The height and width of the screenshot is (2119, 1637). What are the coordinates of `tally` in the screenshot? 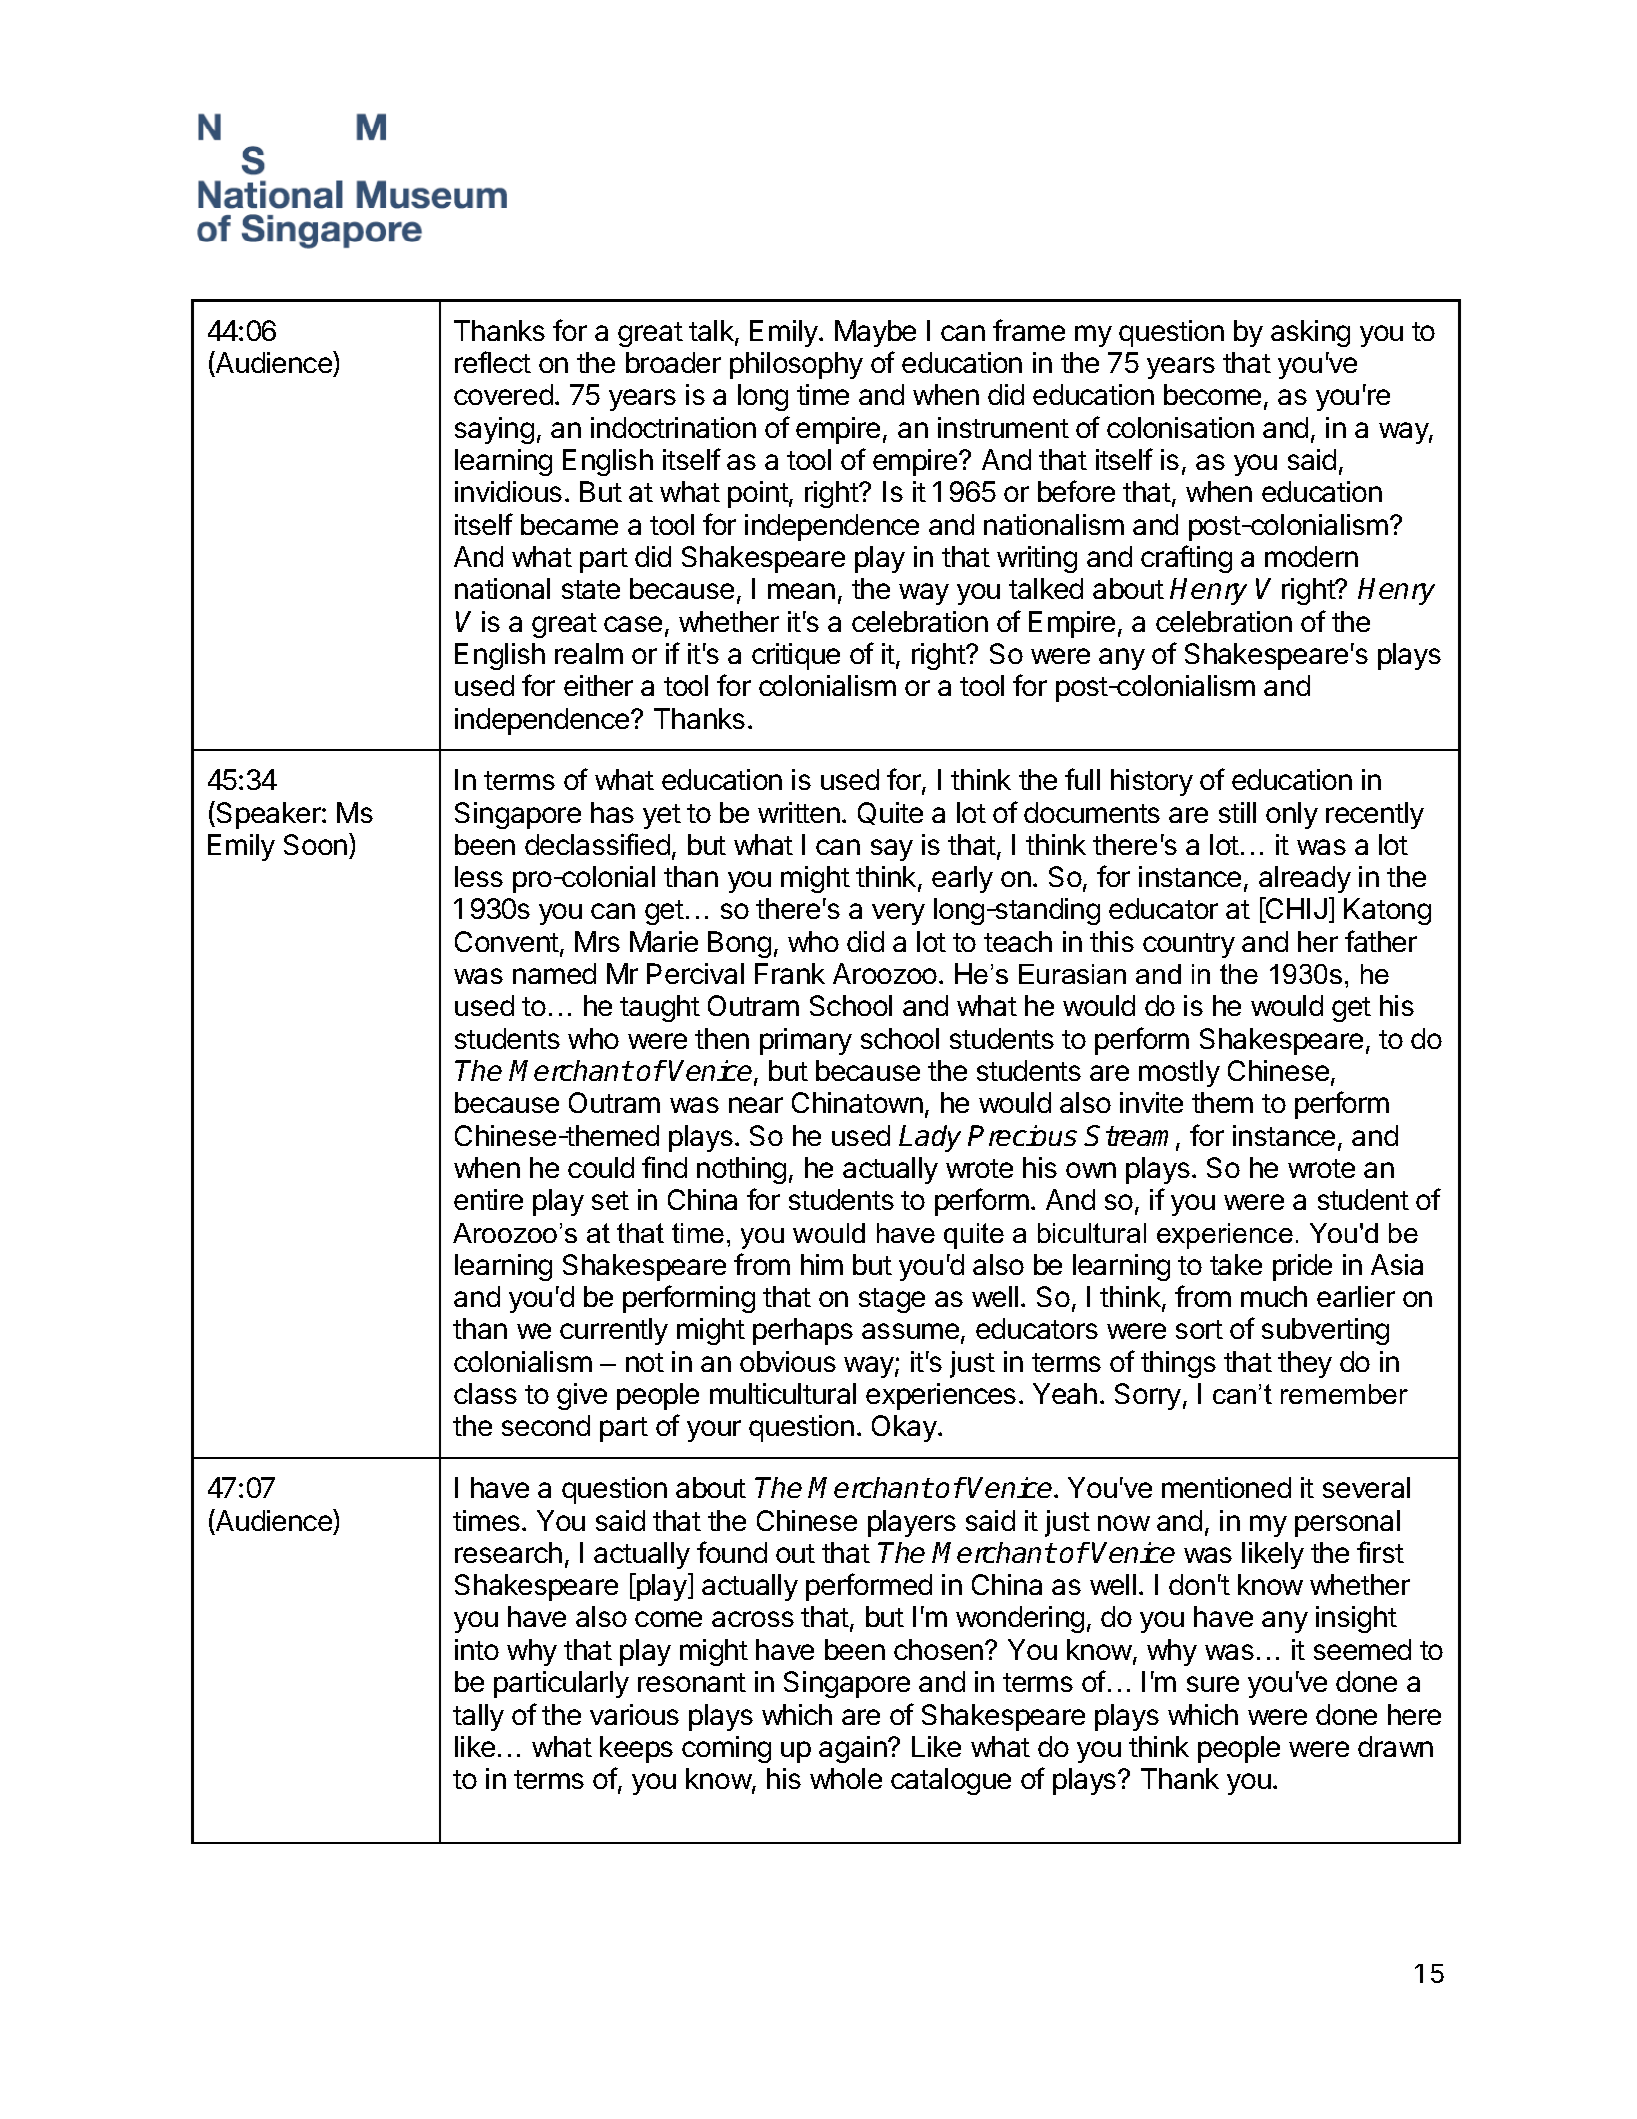 It's located at (478, 1717).
